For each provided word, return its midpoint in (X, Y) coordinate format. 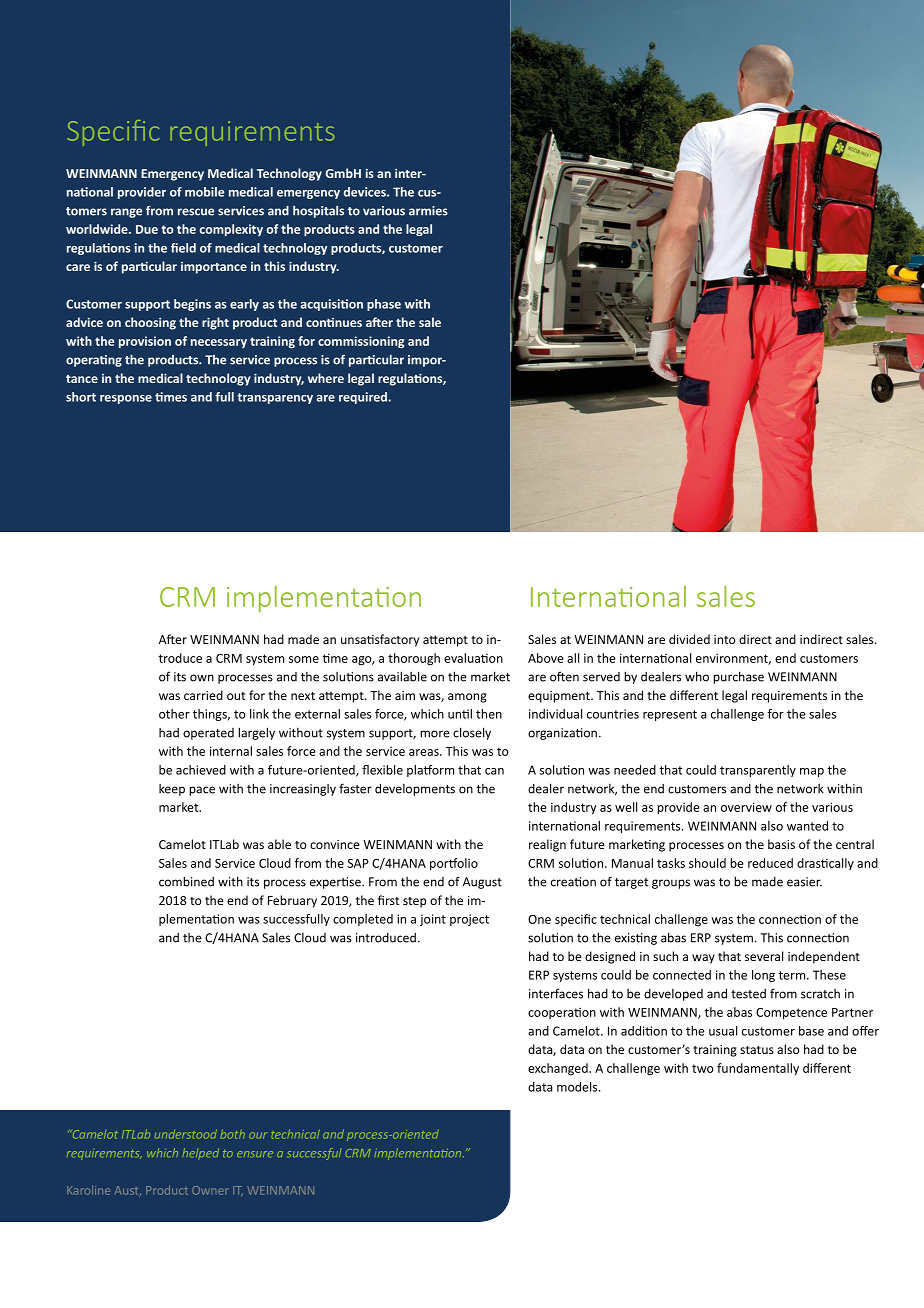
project (469, 920)
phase (384, 305)
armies (428, 211)
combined (186, 881)
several (764, 956)
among (467, 698)
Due (147, 229)
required (364, 398)
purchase (738, 677)
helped (200, 1154)
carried (203, 695)
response (126, 399)
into (725, 639)
